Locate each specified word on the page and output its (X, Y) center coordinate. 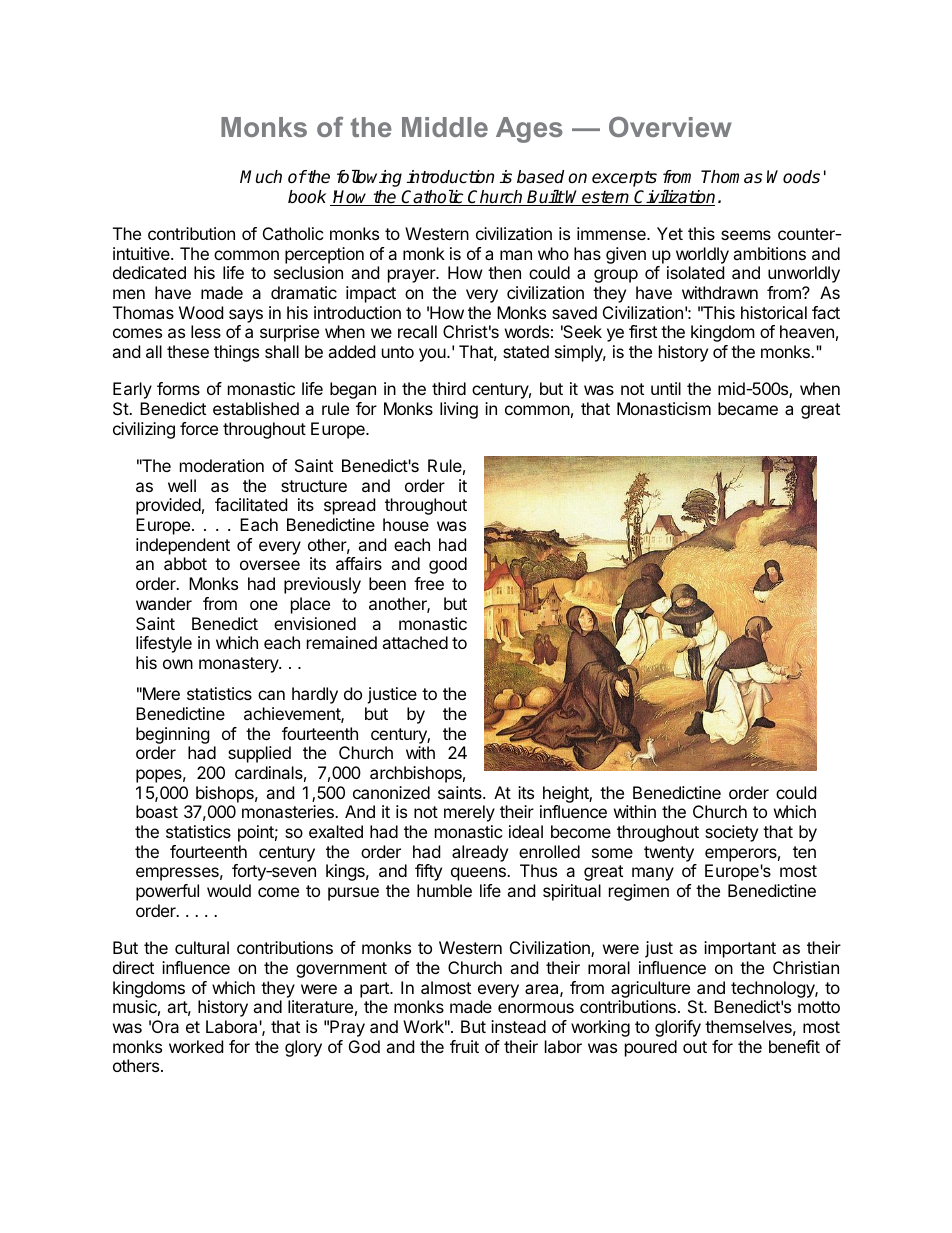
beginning (173, 735)
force (199, 428)
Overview (670, 127)
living (459, 410)
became (748, 408)
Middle (445, 127)
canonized (391, 792)
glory (303, 1048)
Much (261, 177)
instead (518, 1026)
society (731, 833)
